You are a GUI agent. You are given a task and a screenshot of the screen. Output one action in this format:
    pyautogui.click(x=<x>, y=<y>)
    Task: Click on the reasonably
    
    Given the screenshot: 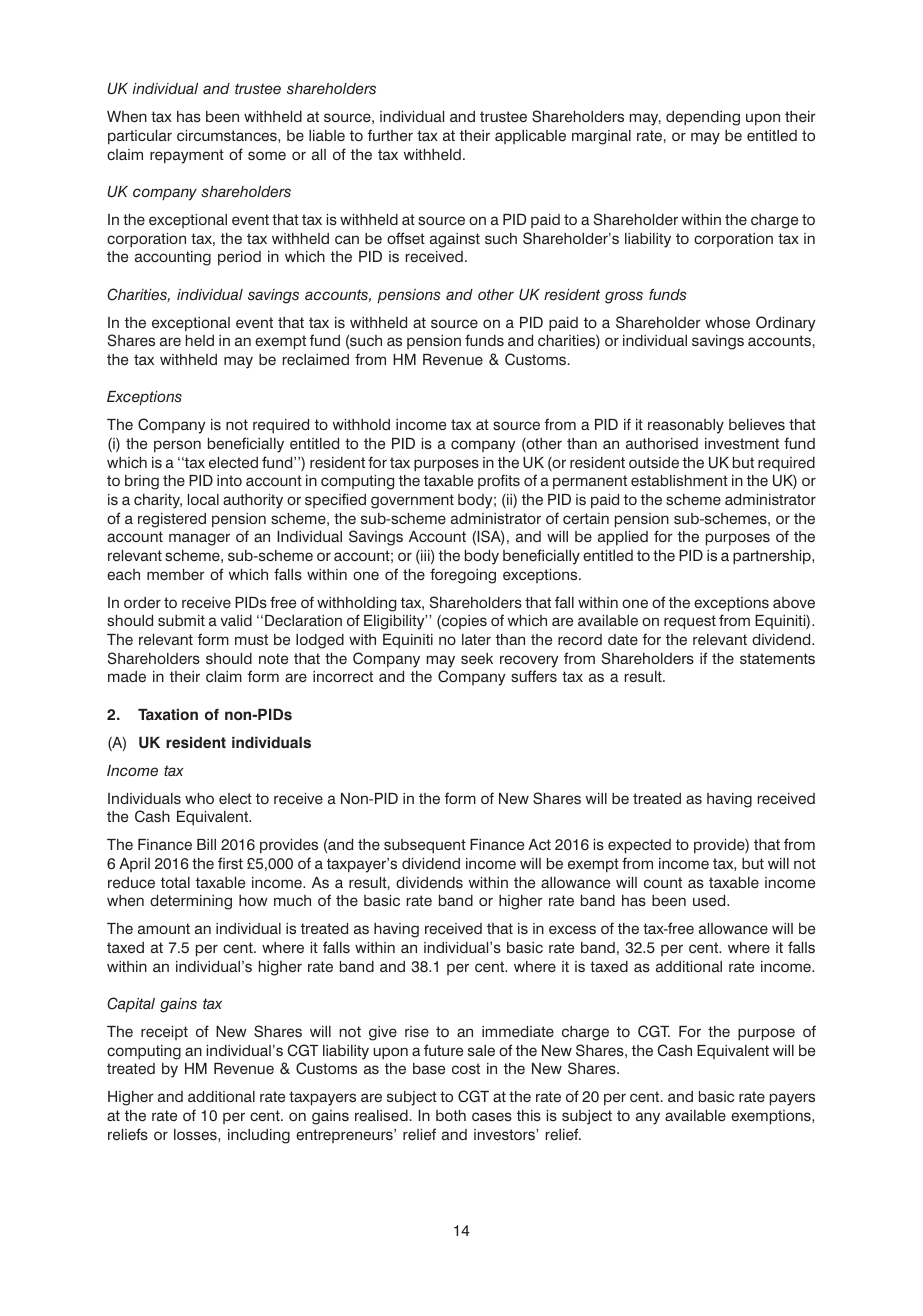 What is the action you would take?
    pyautogui.click(x=686, y=426)
